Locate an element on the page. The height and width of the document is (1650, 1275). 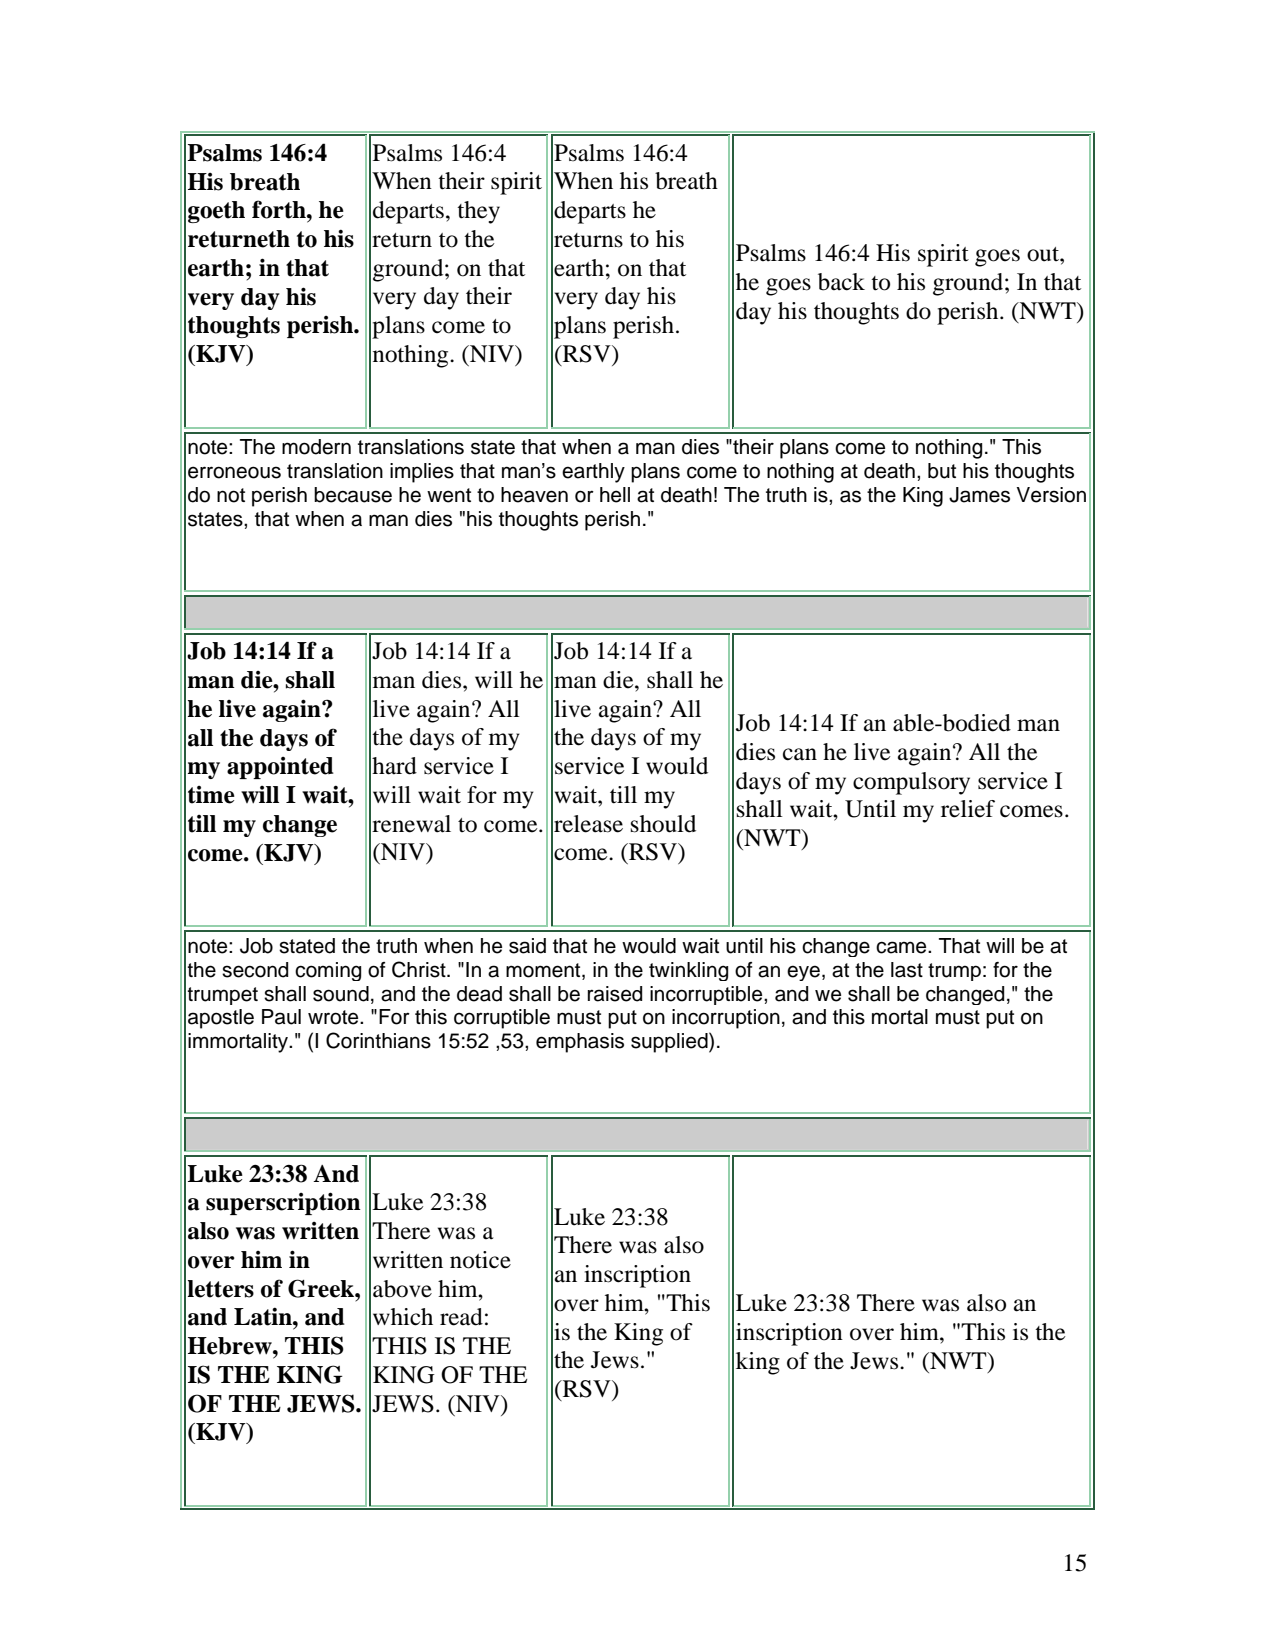
should is located at coordinates (663, 824).
